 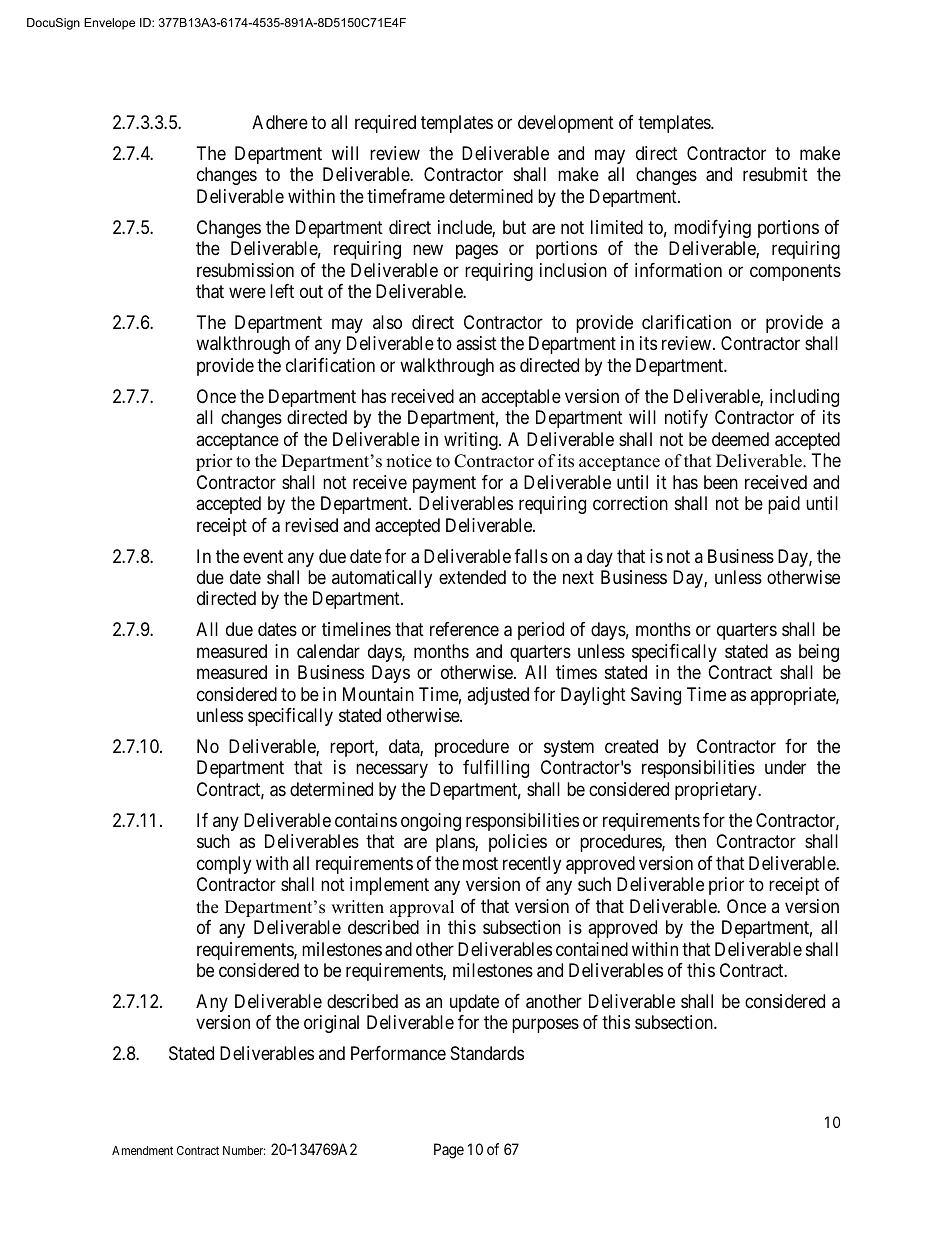 What do you see at coordinates (247, 293) in the screenshot?
I see `were` at bounding box center [247, 293].
